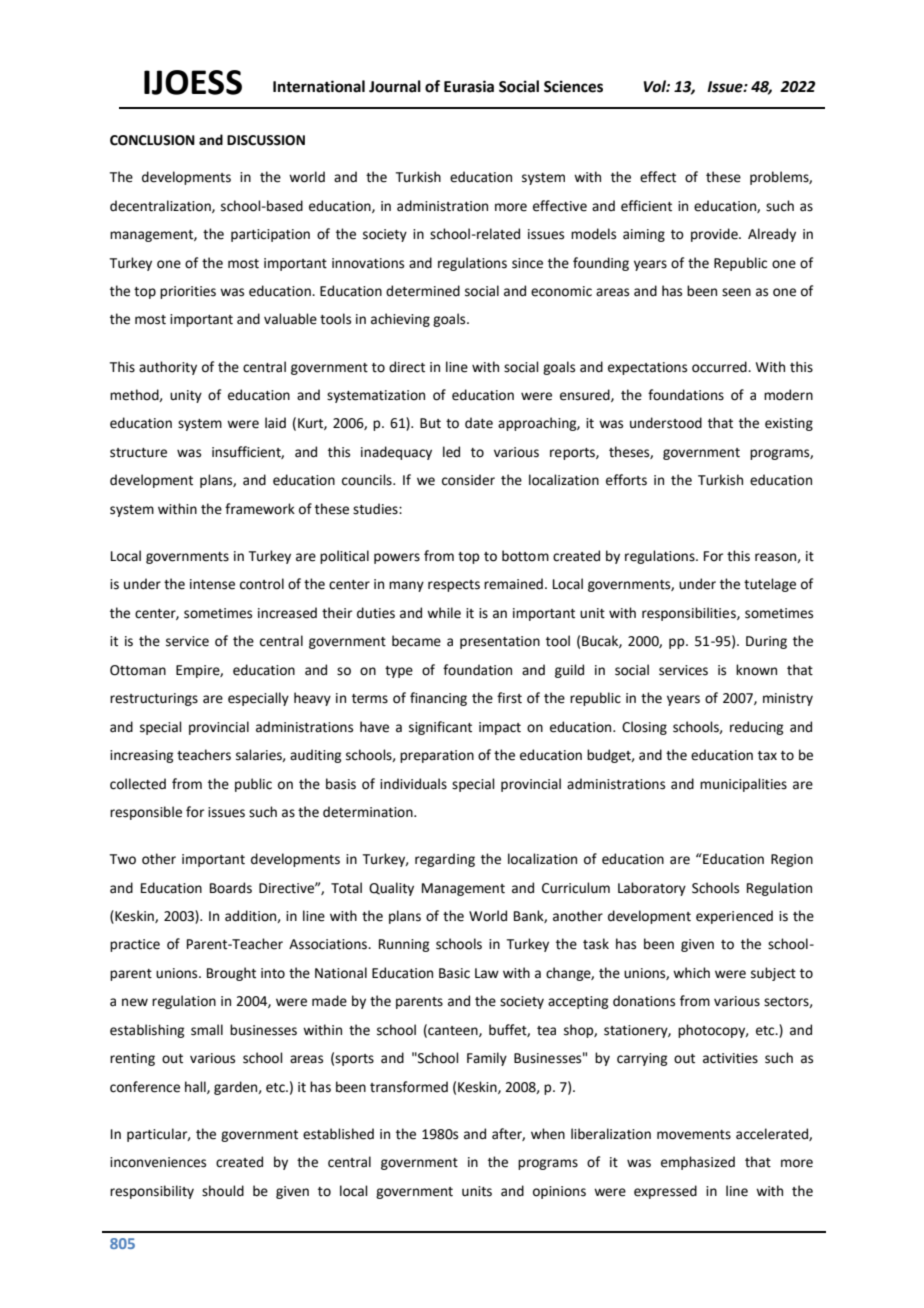 This document has width=924, height=1308. What do you see at coordinates (646, 206) in the document?
I see `efficient` at bounding box center [646, 206].
